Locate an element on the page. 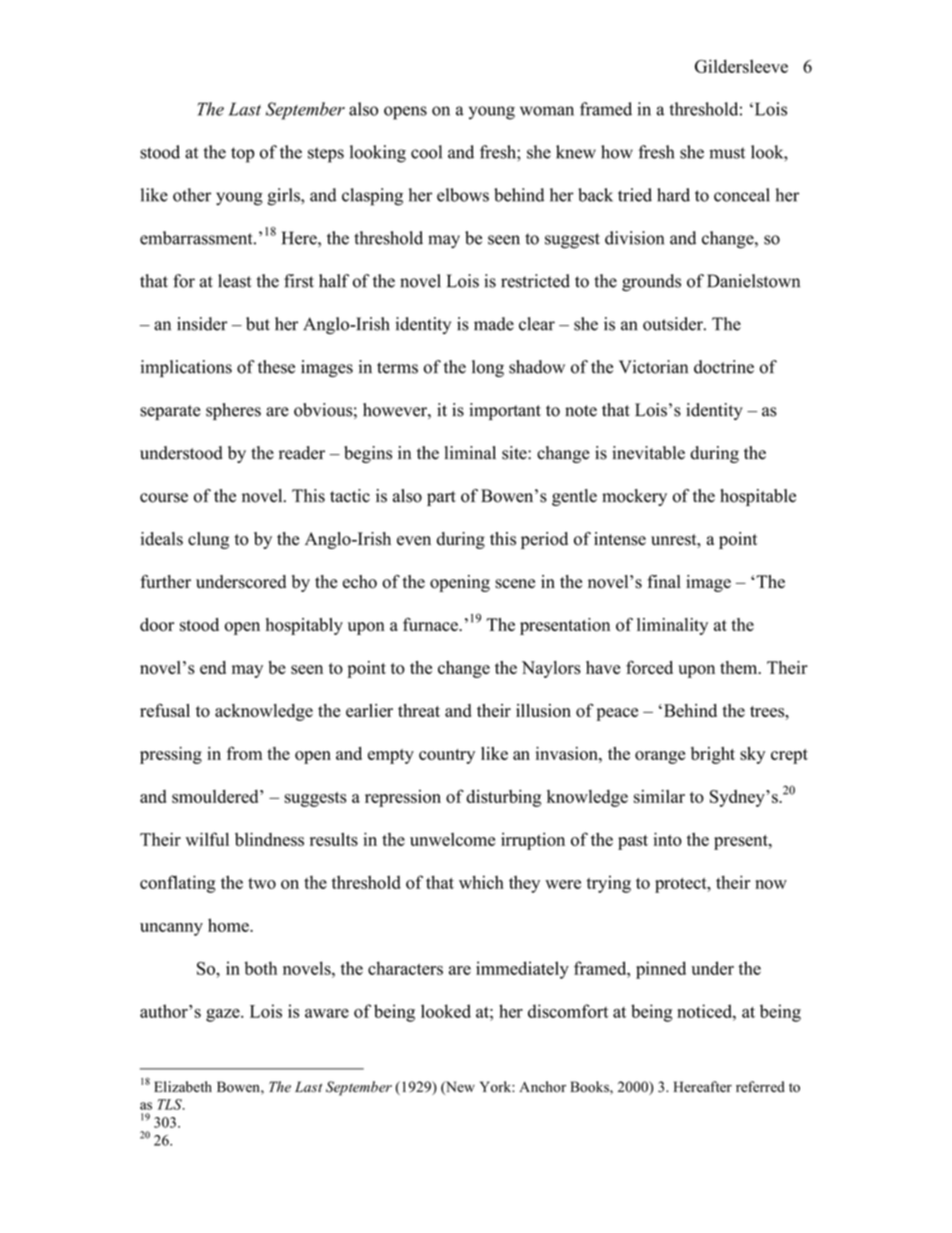 Image resolution: width=952 pixels, height=1233 pixels. further is located at coordinates (165, 581).
